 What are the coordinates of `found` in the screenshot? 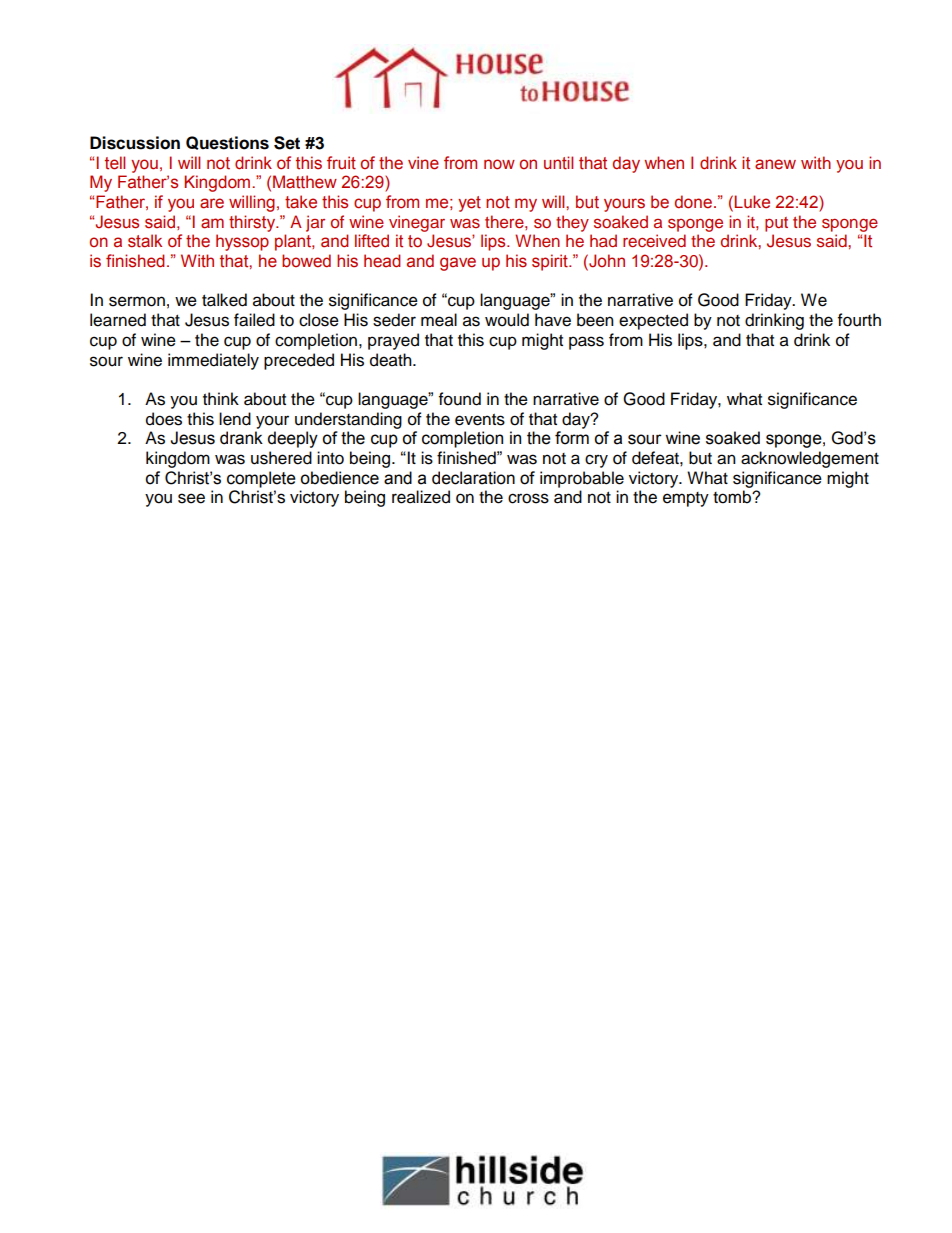 It's located at (460, 399).
